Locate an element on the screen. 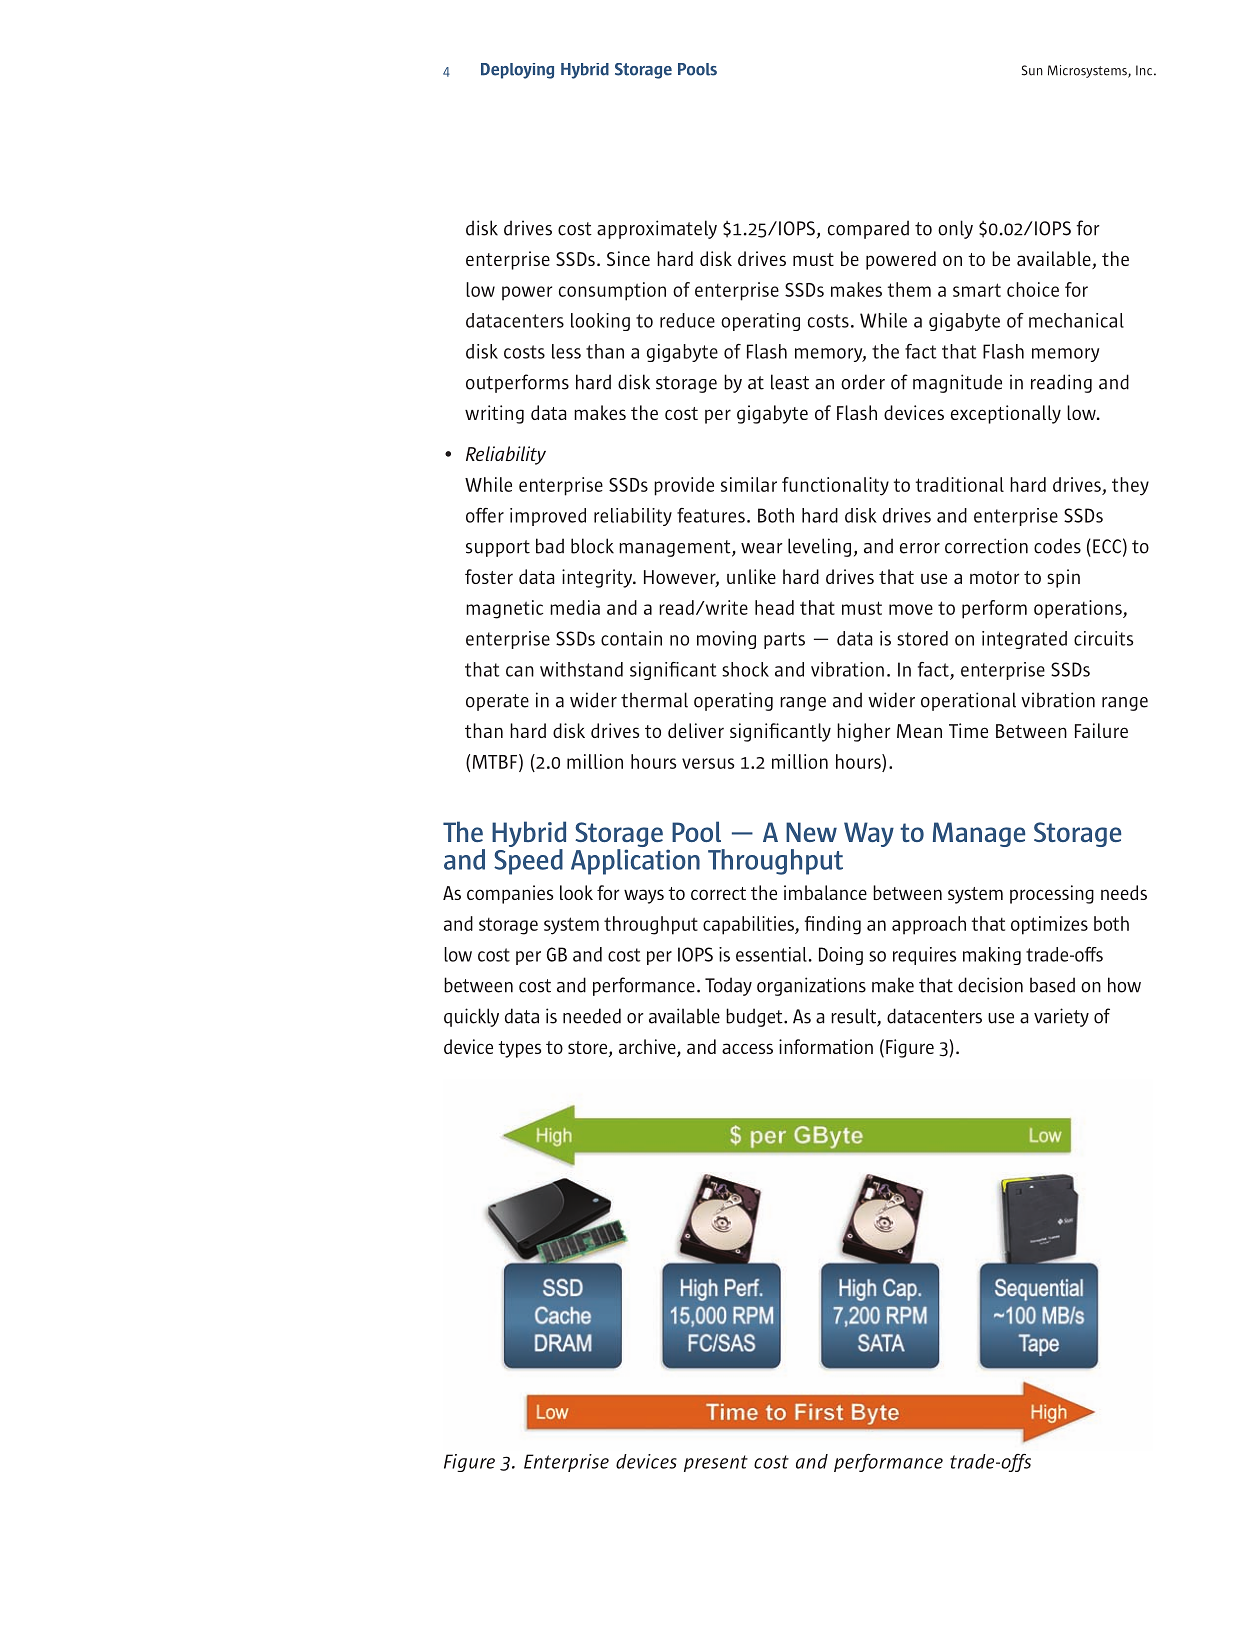  New is located at coordinates (811, 832).
